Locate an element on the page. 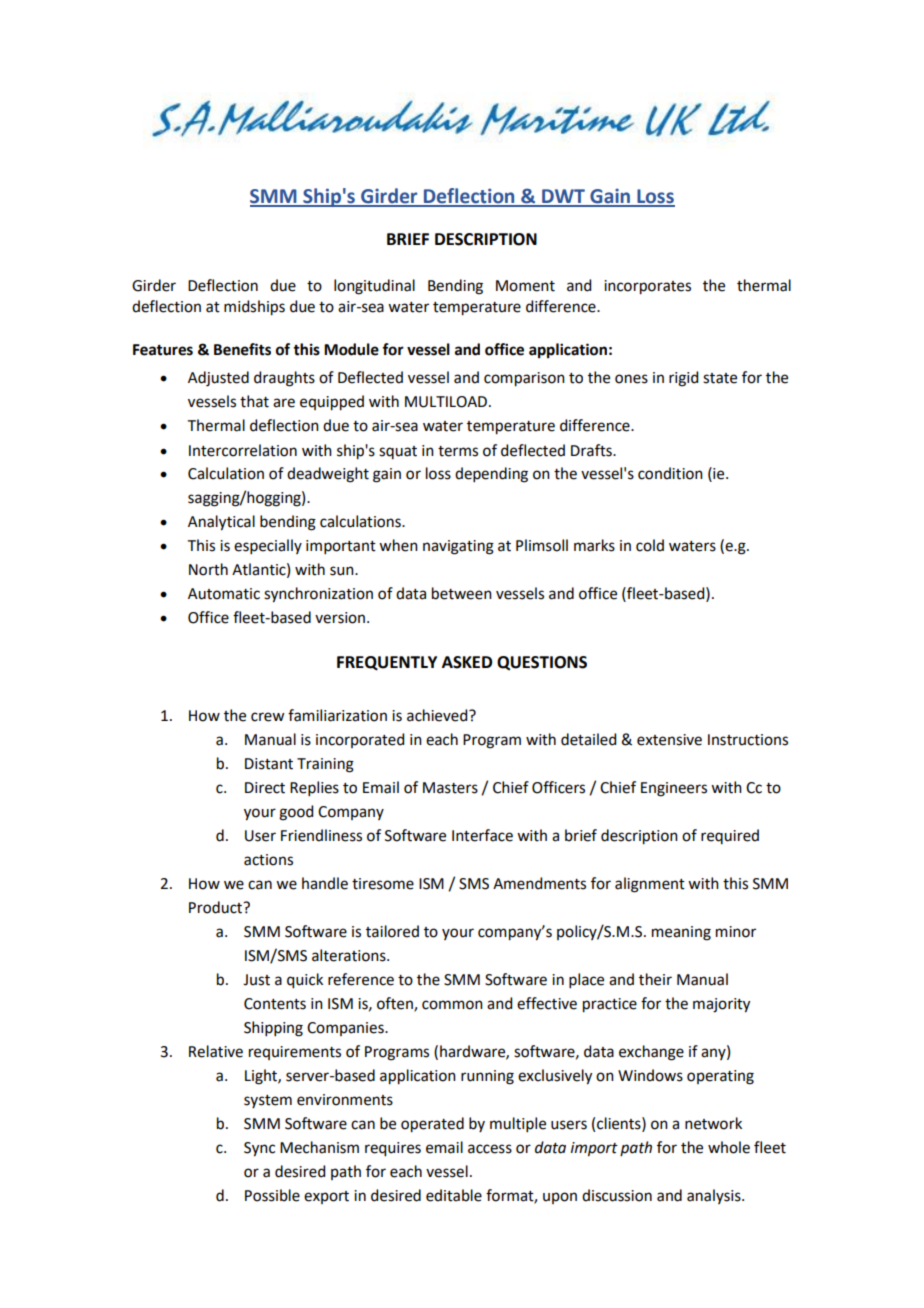 This page has height=1308, width=924. extensive is located at coordinates (669, 740).
